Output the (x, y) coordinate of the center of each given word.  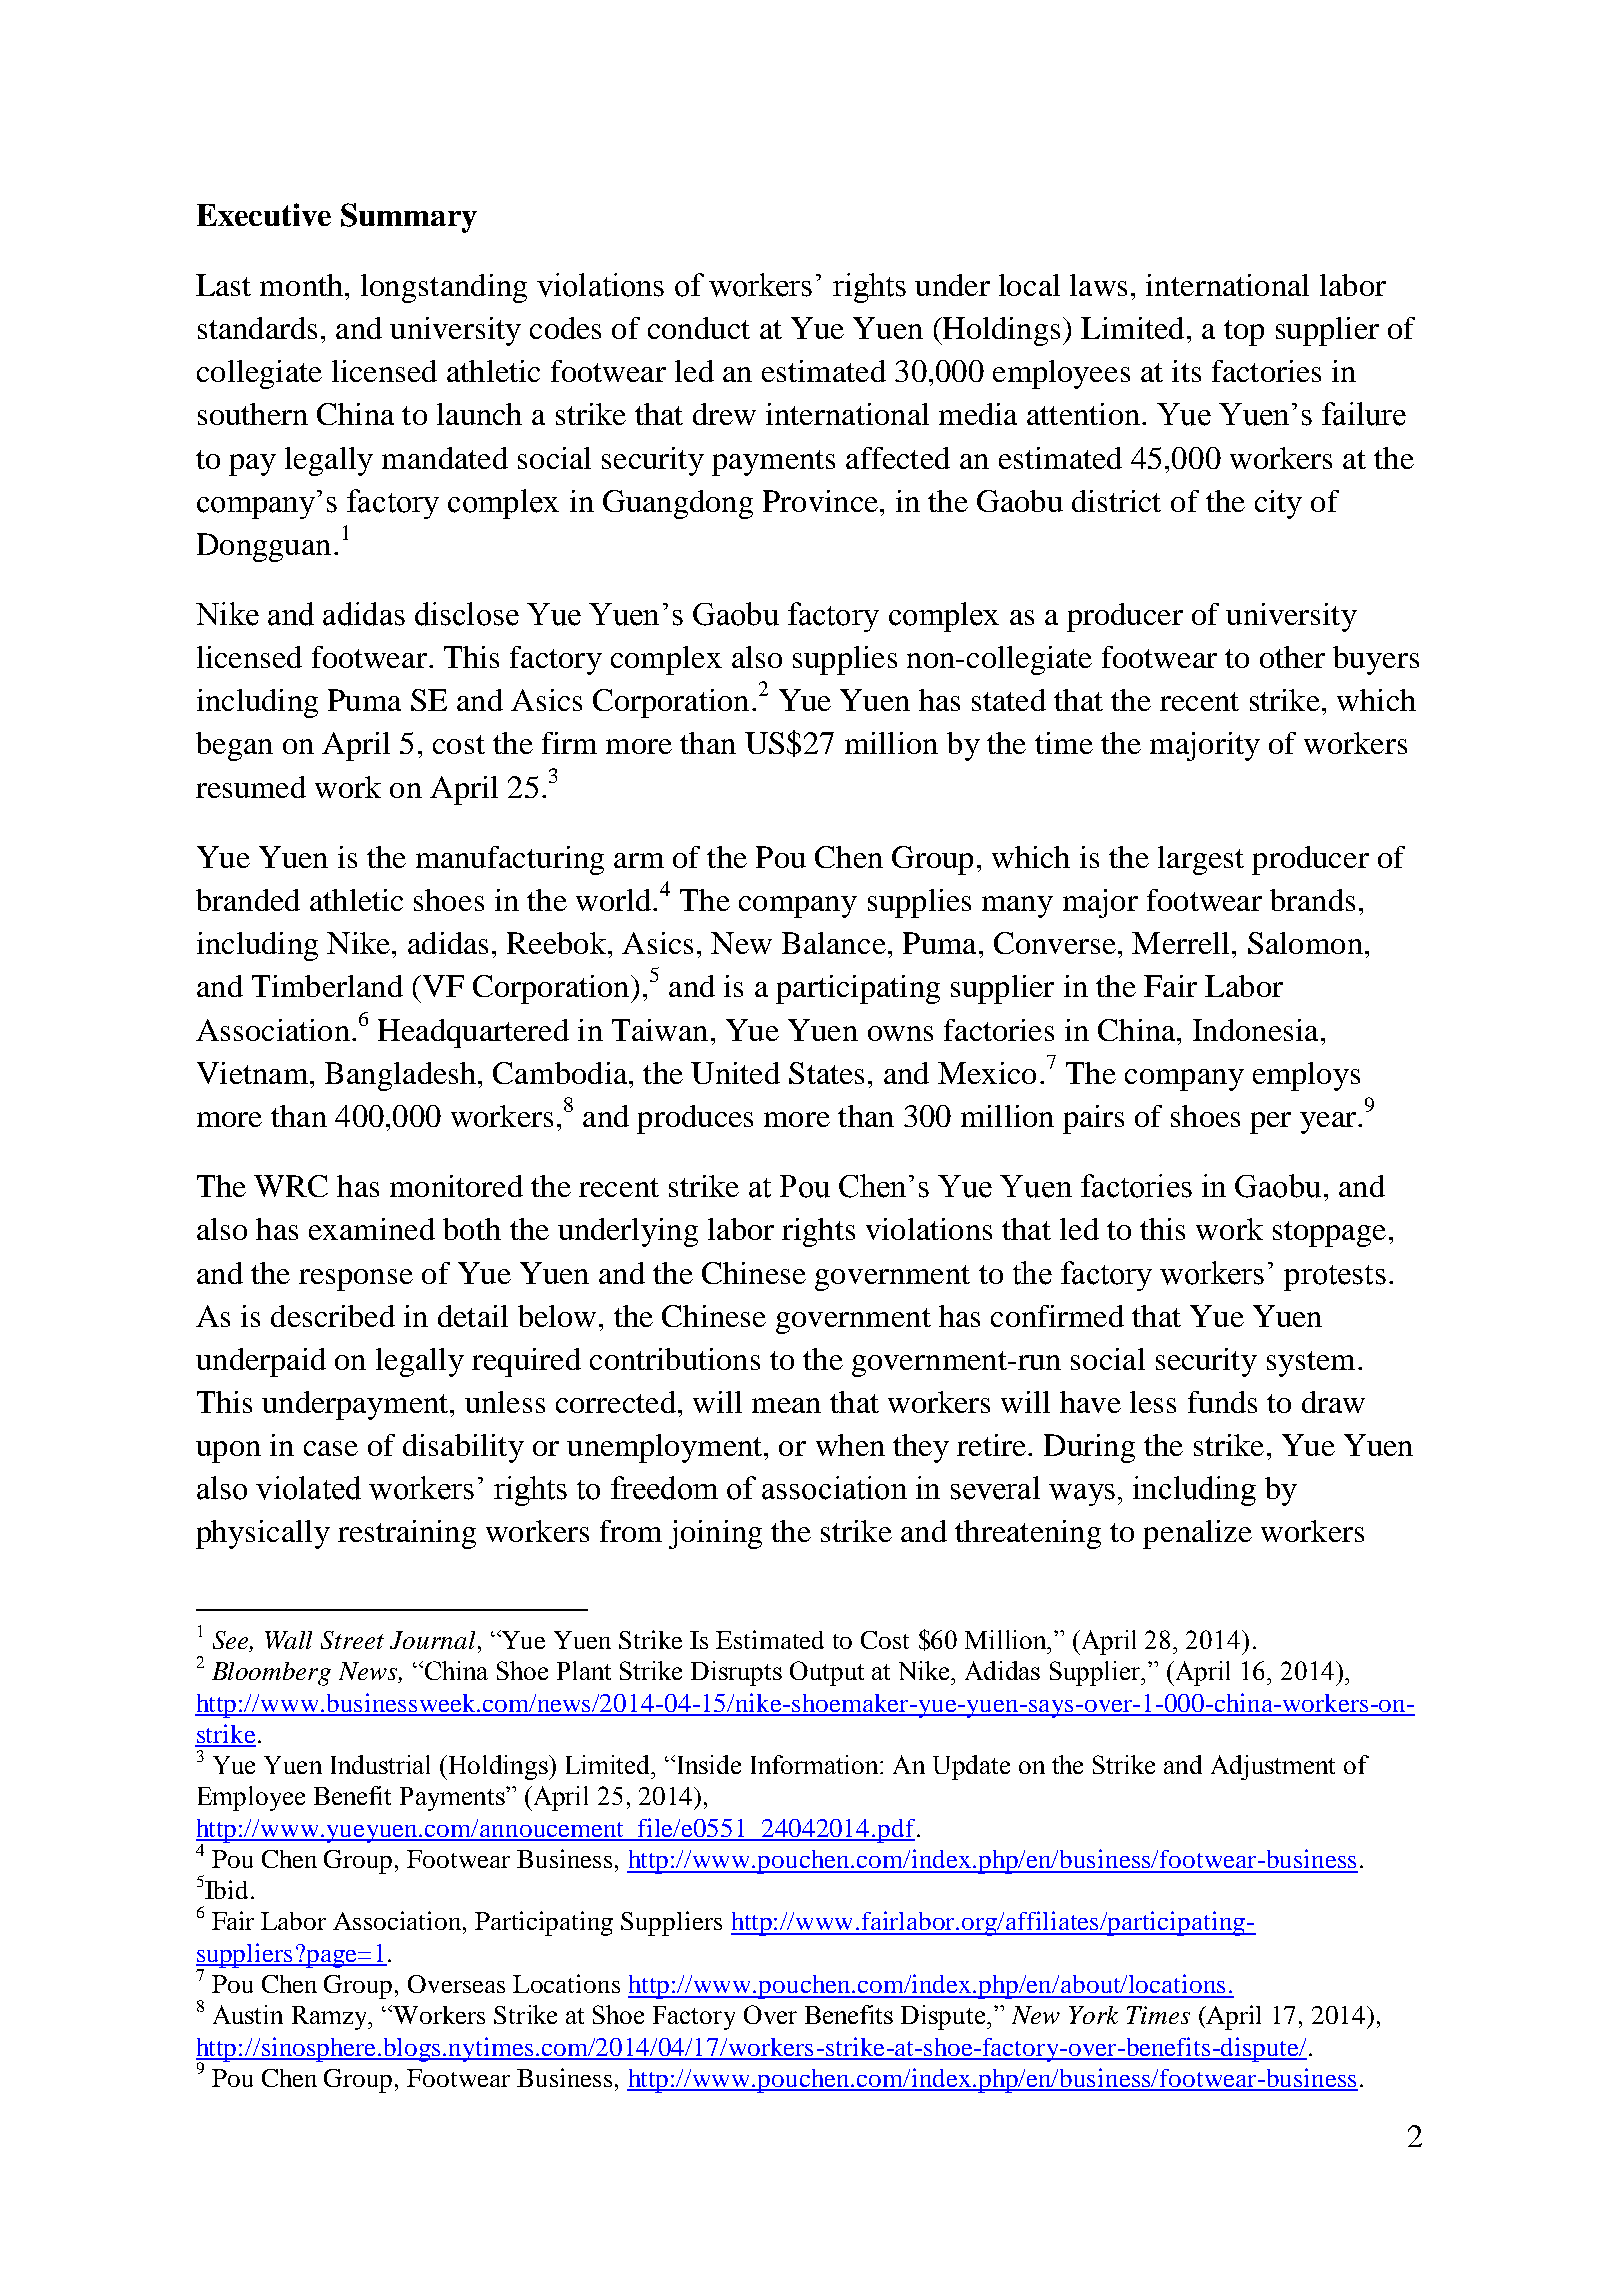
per (1270, 1123)
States (826, 1073)
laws (1098, 285)
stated (1009, 700)
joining (715, 1534)
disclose (467, 614)
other (1292, 657)
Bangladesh (400, 1076)
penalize (1197, 1534)
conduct (699, 328)
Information (816, 1764)
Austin (248, 2014)
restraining (407, 1534)
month (301, 285)
